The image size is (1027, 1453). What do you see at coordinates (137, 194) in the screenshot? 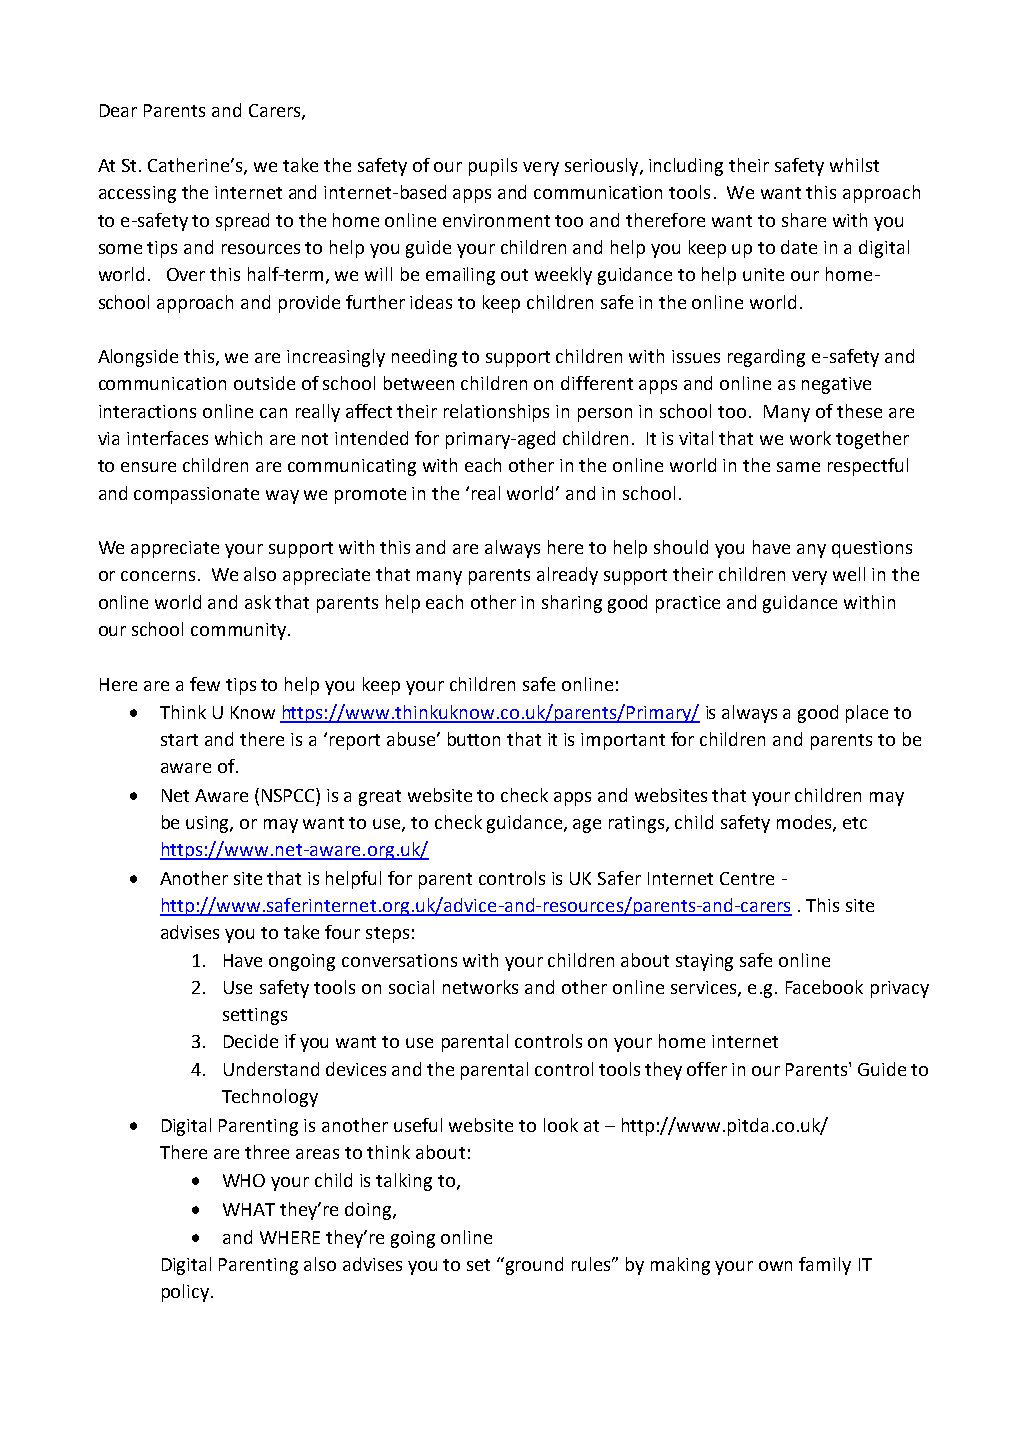
I see `accessing` at bounding box center [137, 194].
